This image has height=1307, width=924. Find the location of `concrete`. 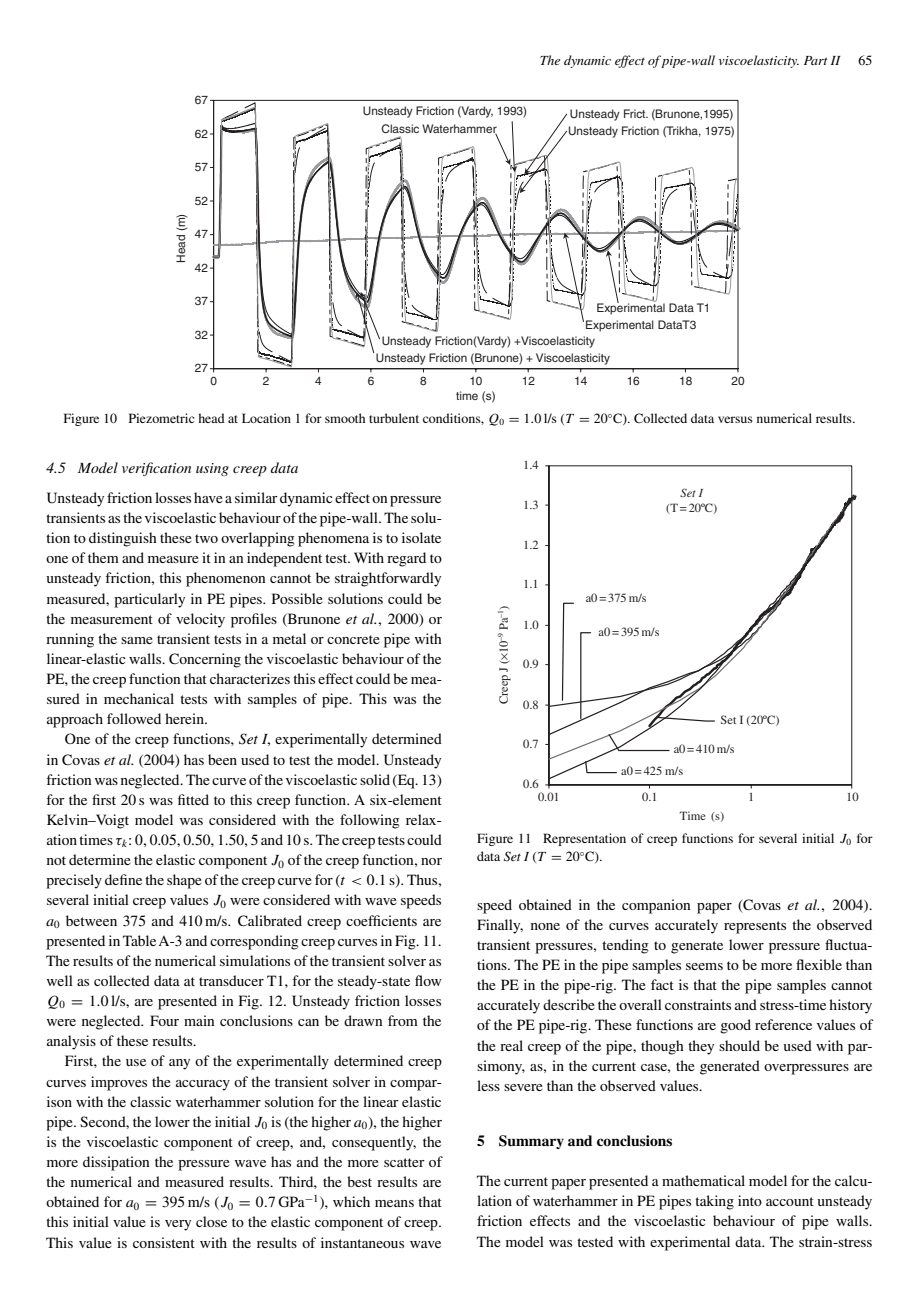

concrete is located at coordinates (353, 639).
